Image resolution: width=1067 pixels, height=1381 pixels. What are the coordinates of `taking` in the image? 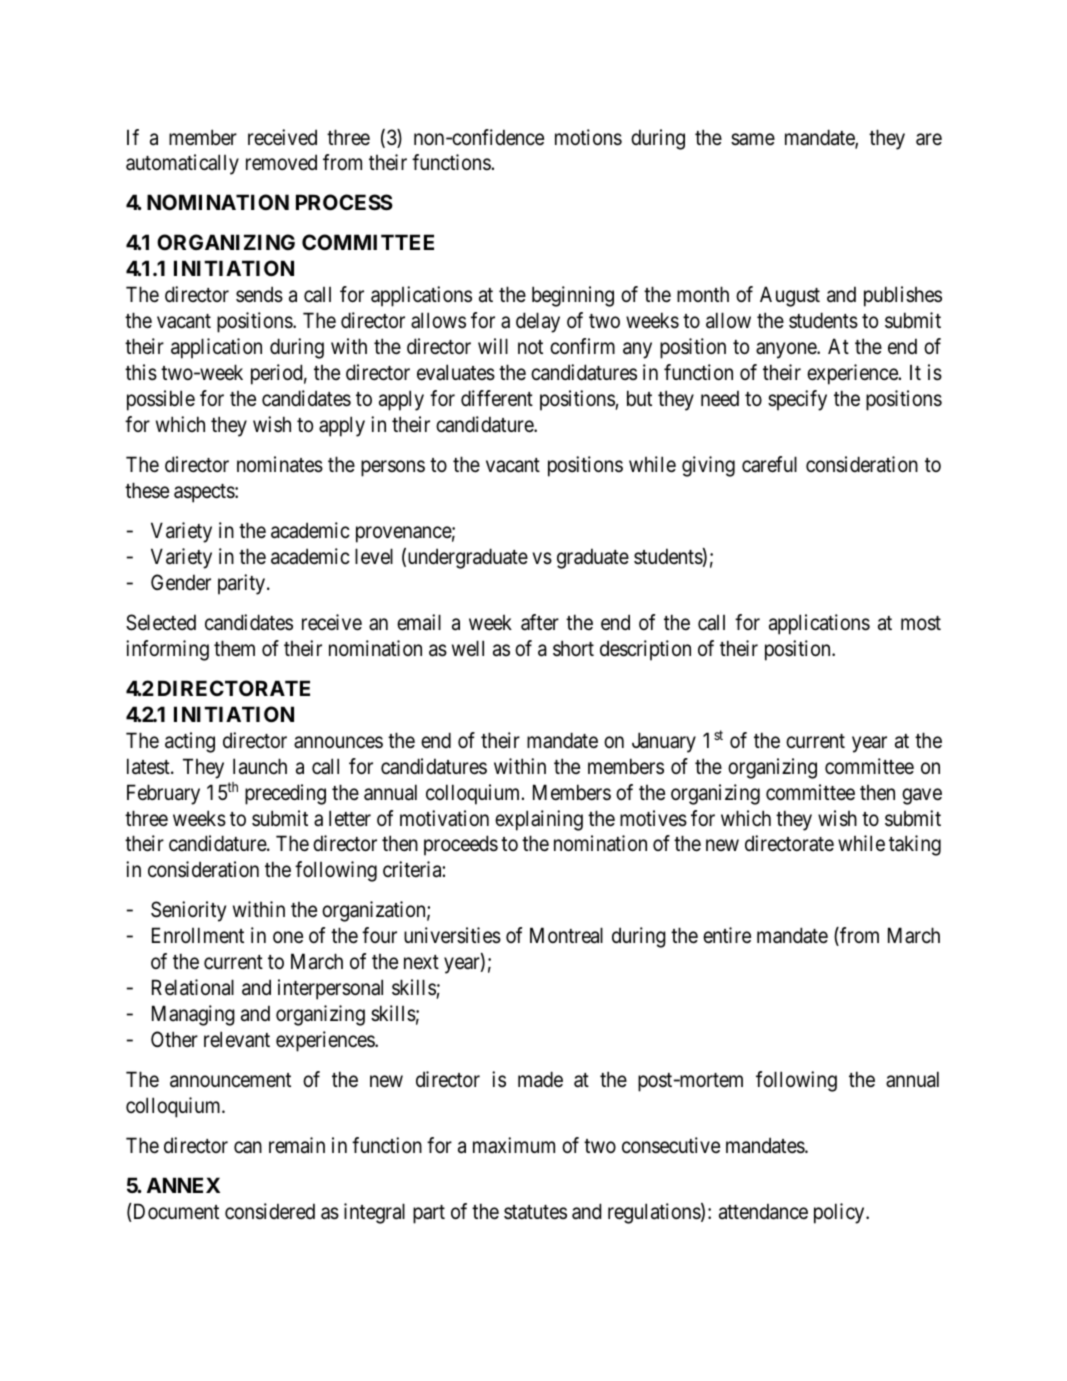 It's located at (915, 845).
